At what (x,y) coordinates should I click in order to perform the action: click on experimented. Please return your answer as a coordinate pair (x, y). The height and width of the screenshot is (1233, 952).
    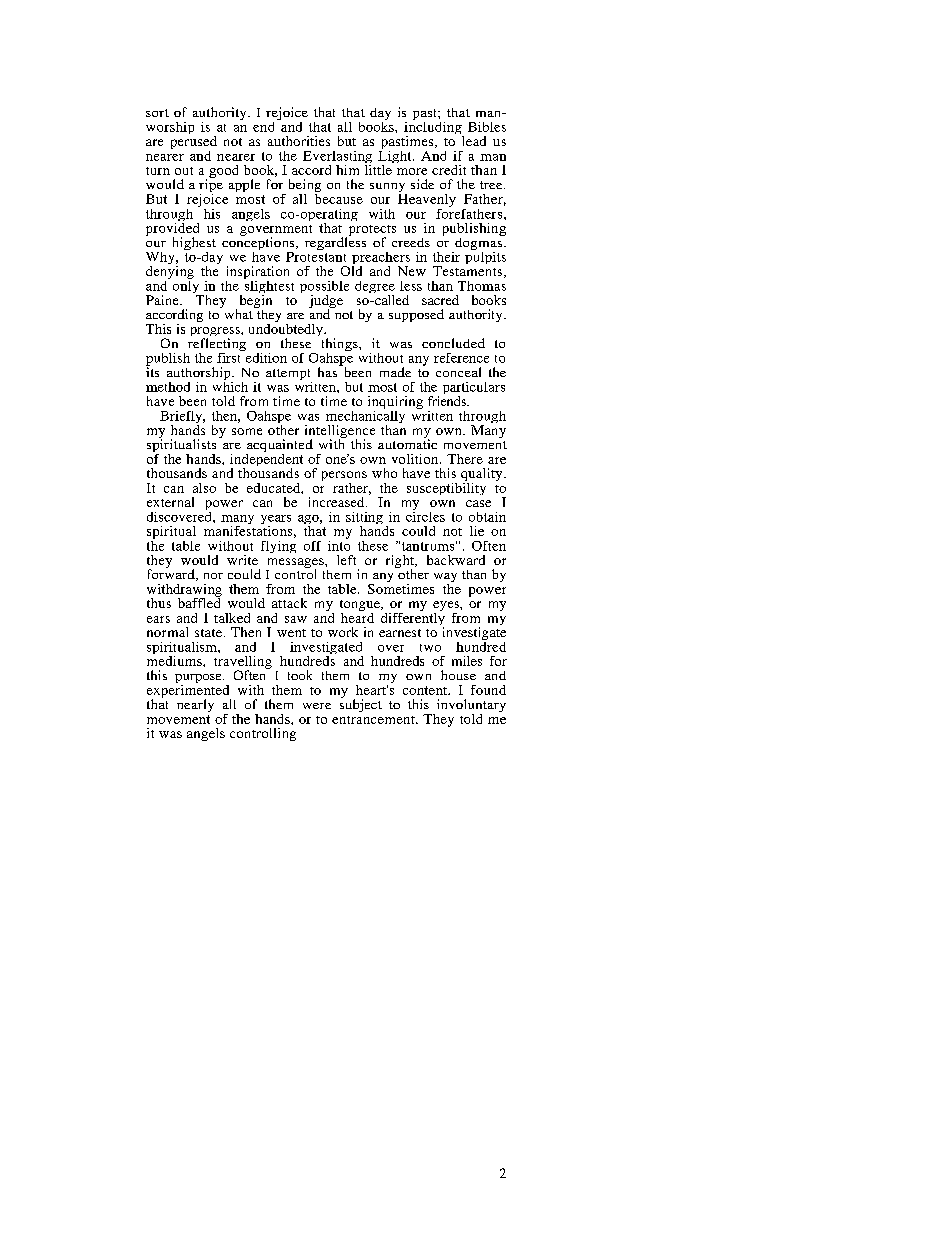
    Looking at the image, I should click on (189, 691).
